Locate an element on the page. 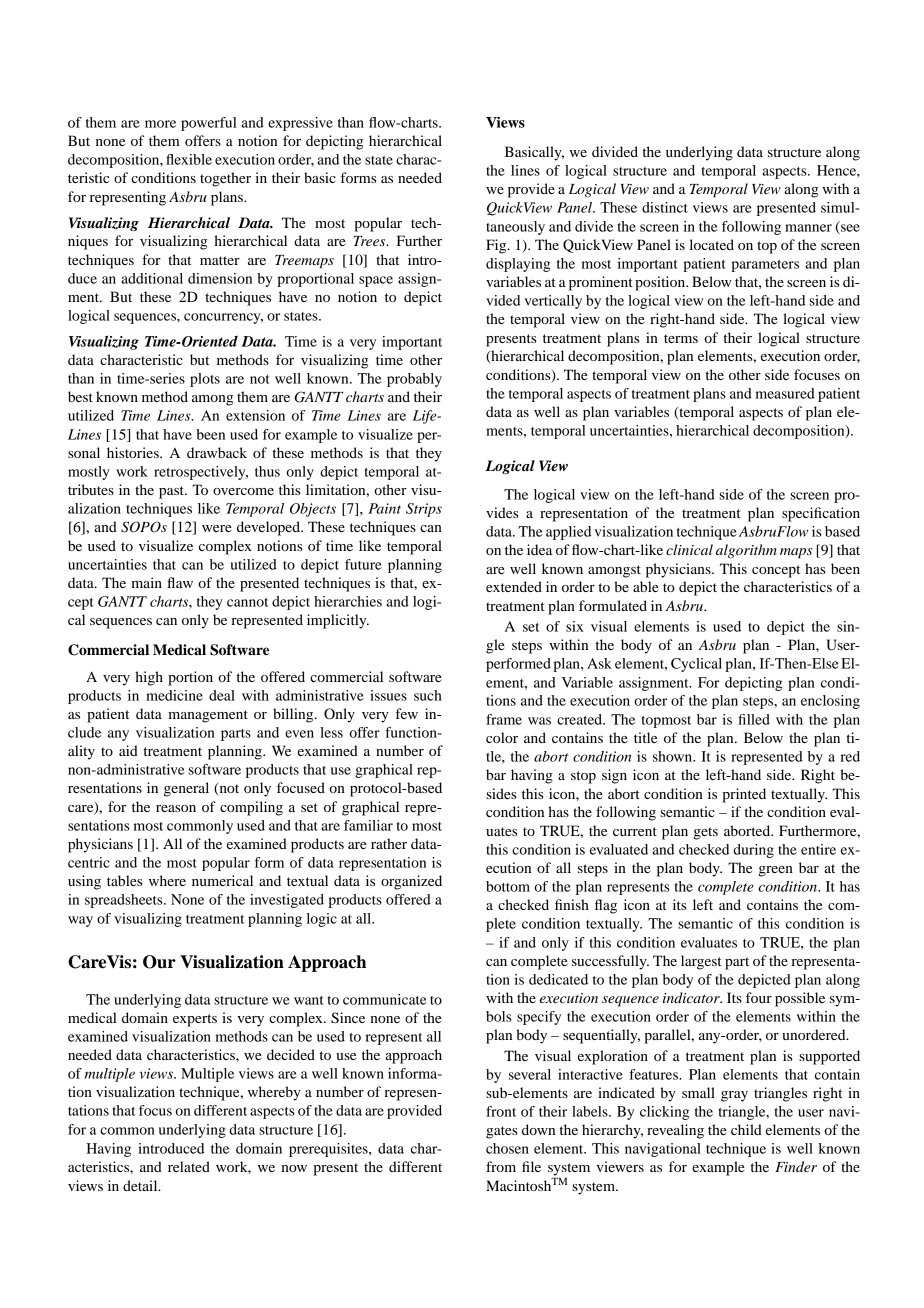  such is located at coordinates (428, 695).
